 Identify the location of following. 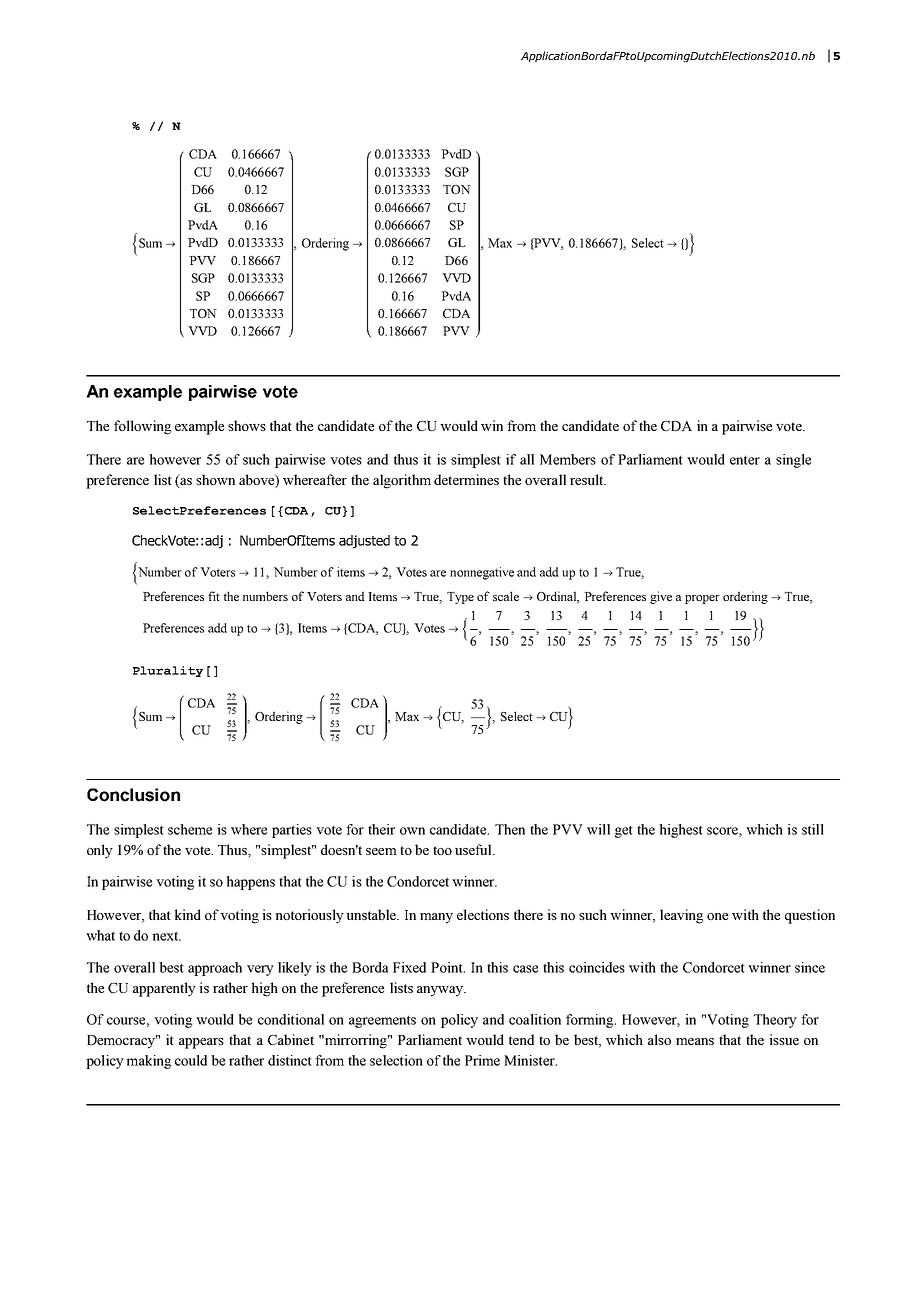
(142, 427).
